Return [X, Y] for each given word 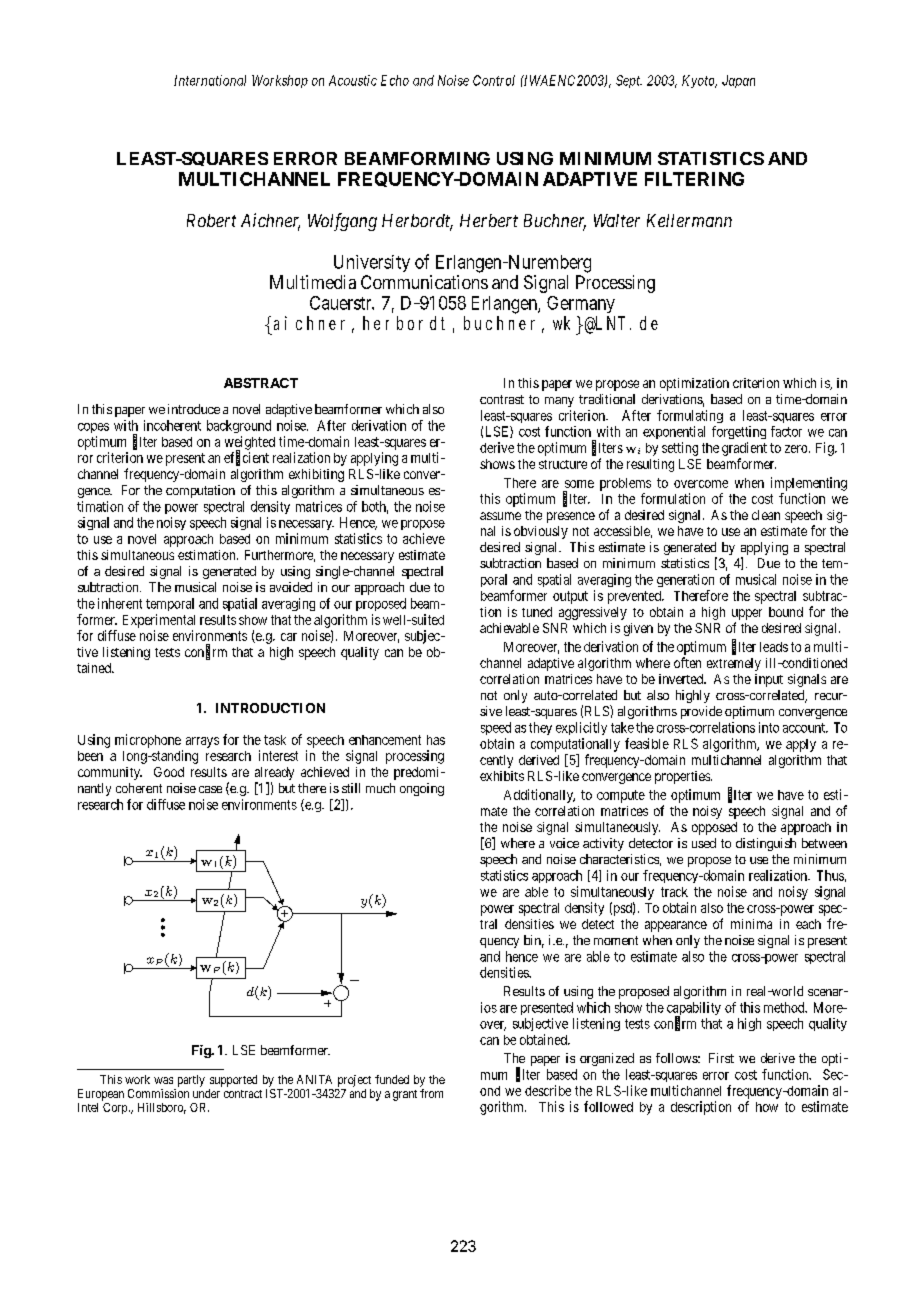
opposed [714, 828]
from [431, 1093]
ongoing [422, 789]
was [163, 1080]
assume [500, 516]
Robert [211, 220]
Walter [617, 220]
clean [766, 515]
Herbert [489, 220]
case [210, 789]
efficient [246, 458]
